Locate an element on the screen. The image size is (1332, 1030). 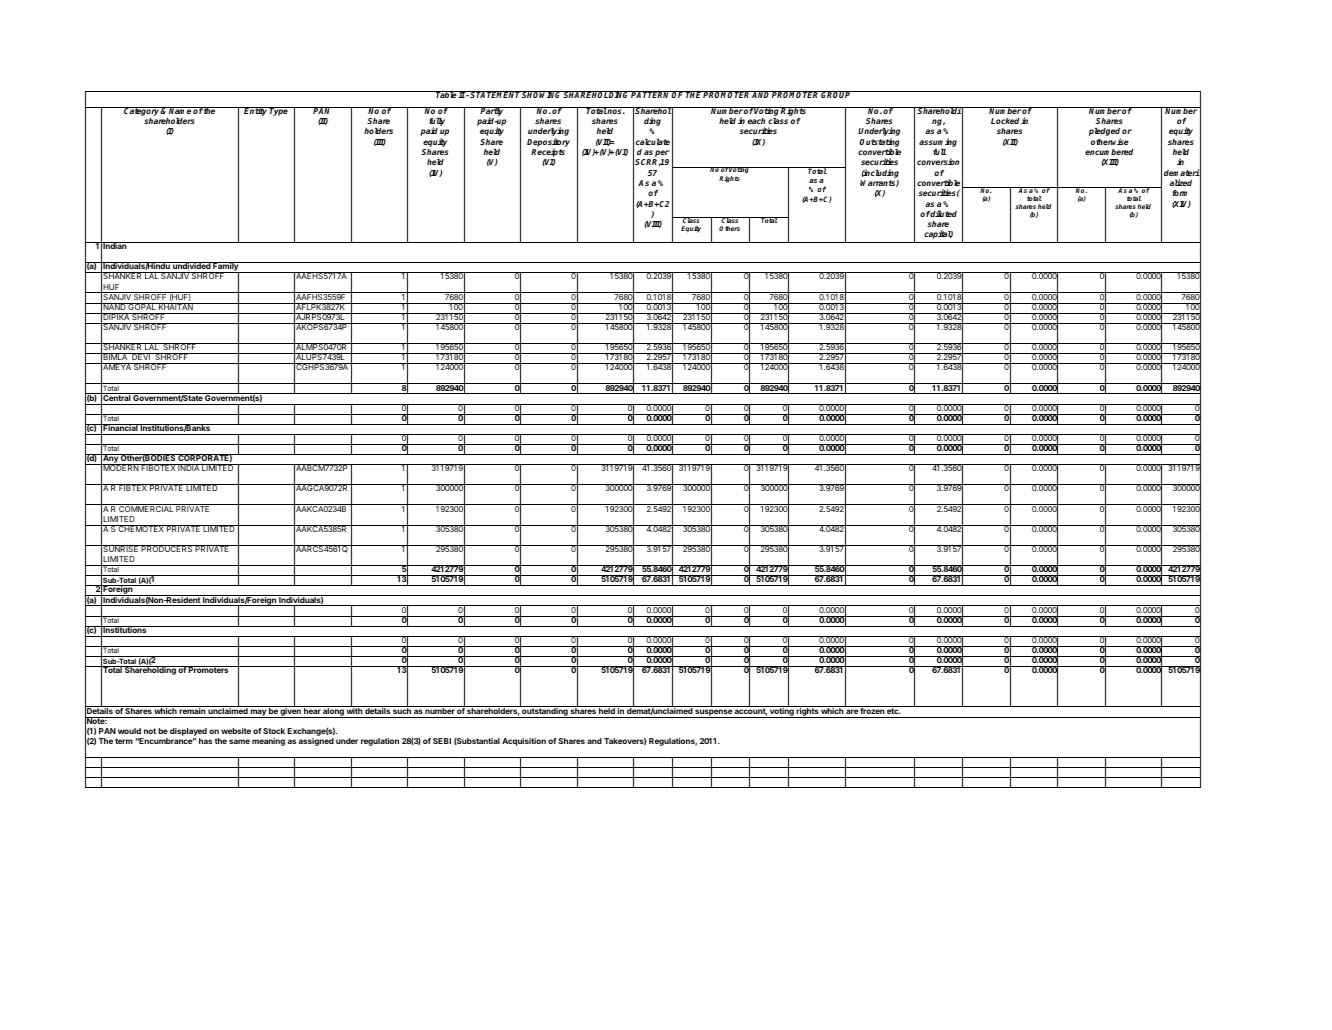
Locked is located at coordinates (1005, 121).
